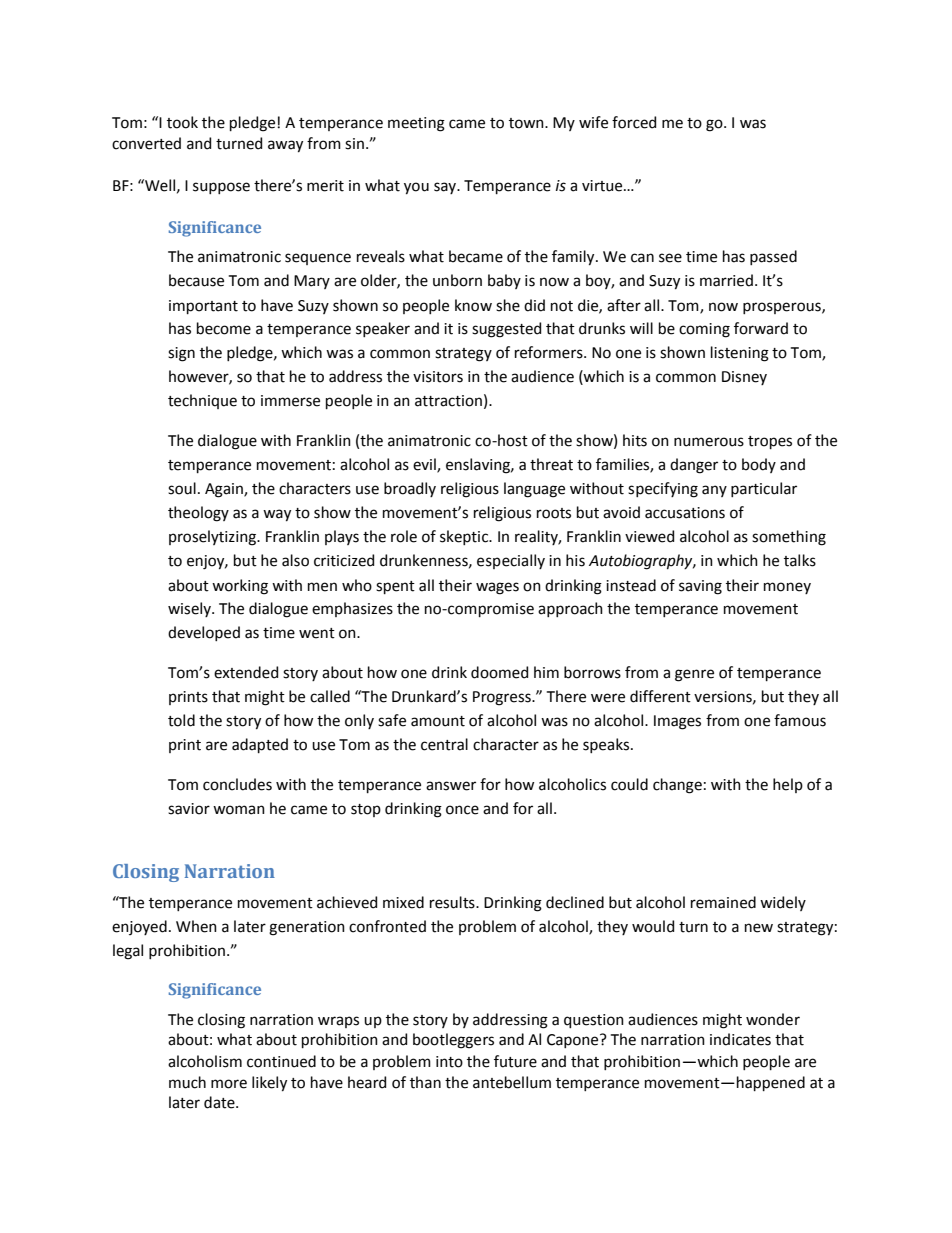 The image size is (952, 1233). Describe the element at coordinates (634, 122) in the screenshot. I see `forced` at that location.
